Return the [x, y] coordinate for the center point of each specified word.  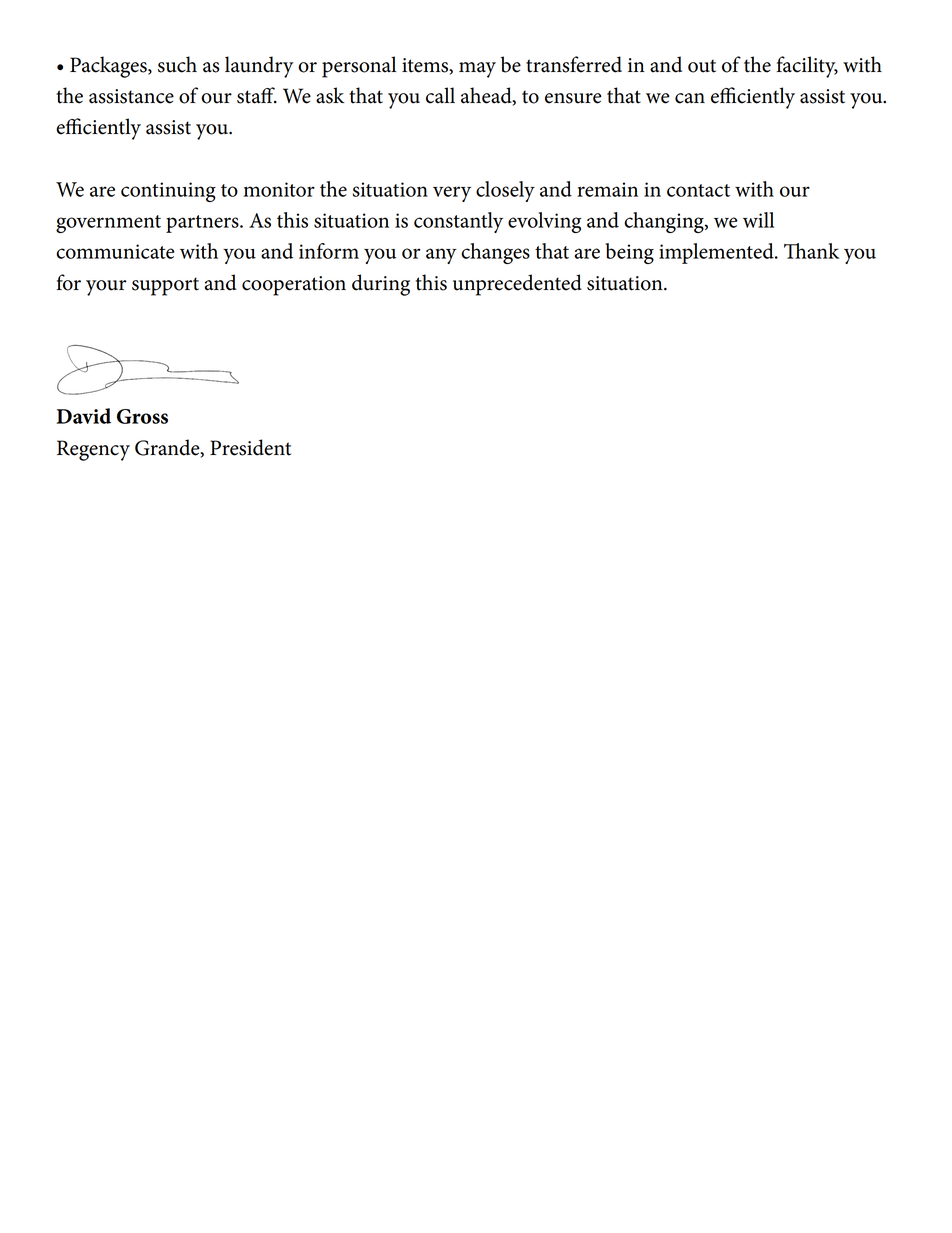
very [452, 194]
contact [698, 190]
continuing [168, 192]
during [381, 285]
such [177, 64]
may [477, 70]
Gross [142, 416]
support [165, 286]
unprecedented [517, 285]
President [250, 447]
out [702, 66]
